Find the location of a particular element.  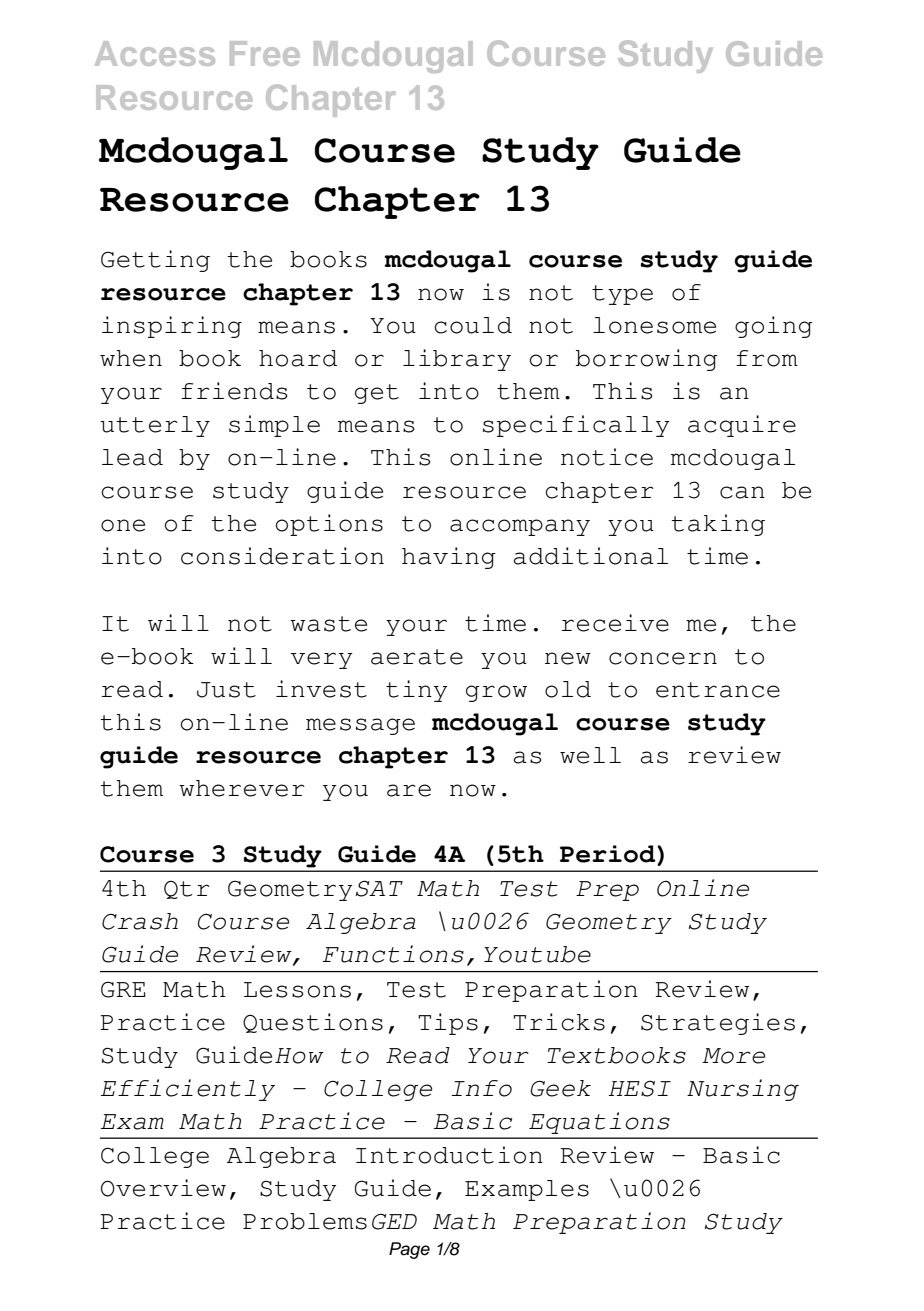

accompany is located at coordinates (520, 527).
